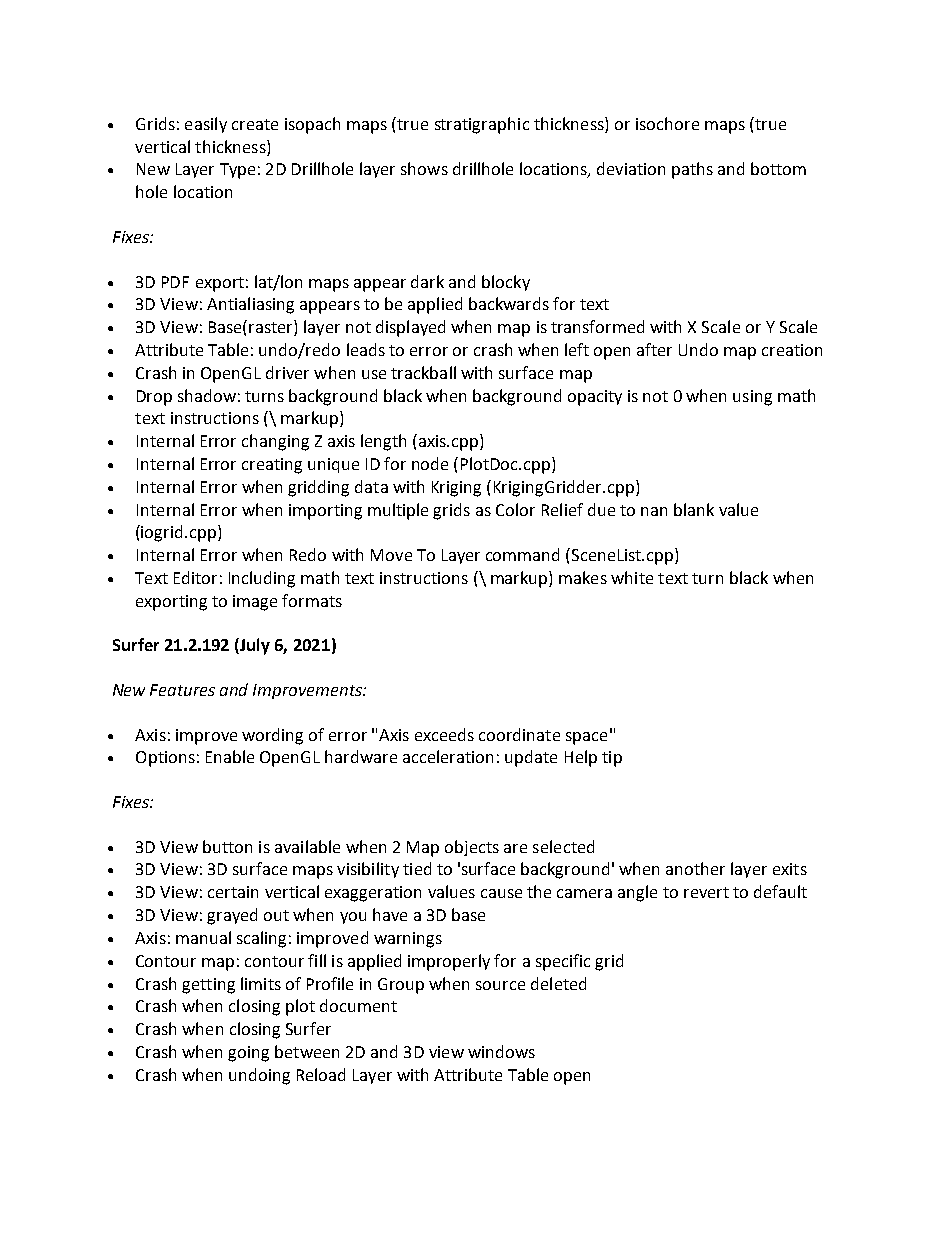 This screenshot has width=952, height=1233. Describe the element at coordinates (694, 509) in the screenshot. I see `blank` at that location.
